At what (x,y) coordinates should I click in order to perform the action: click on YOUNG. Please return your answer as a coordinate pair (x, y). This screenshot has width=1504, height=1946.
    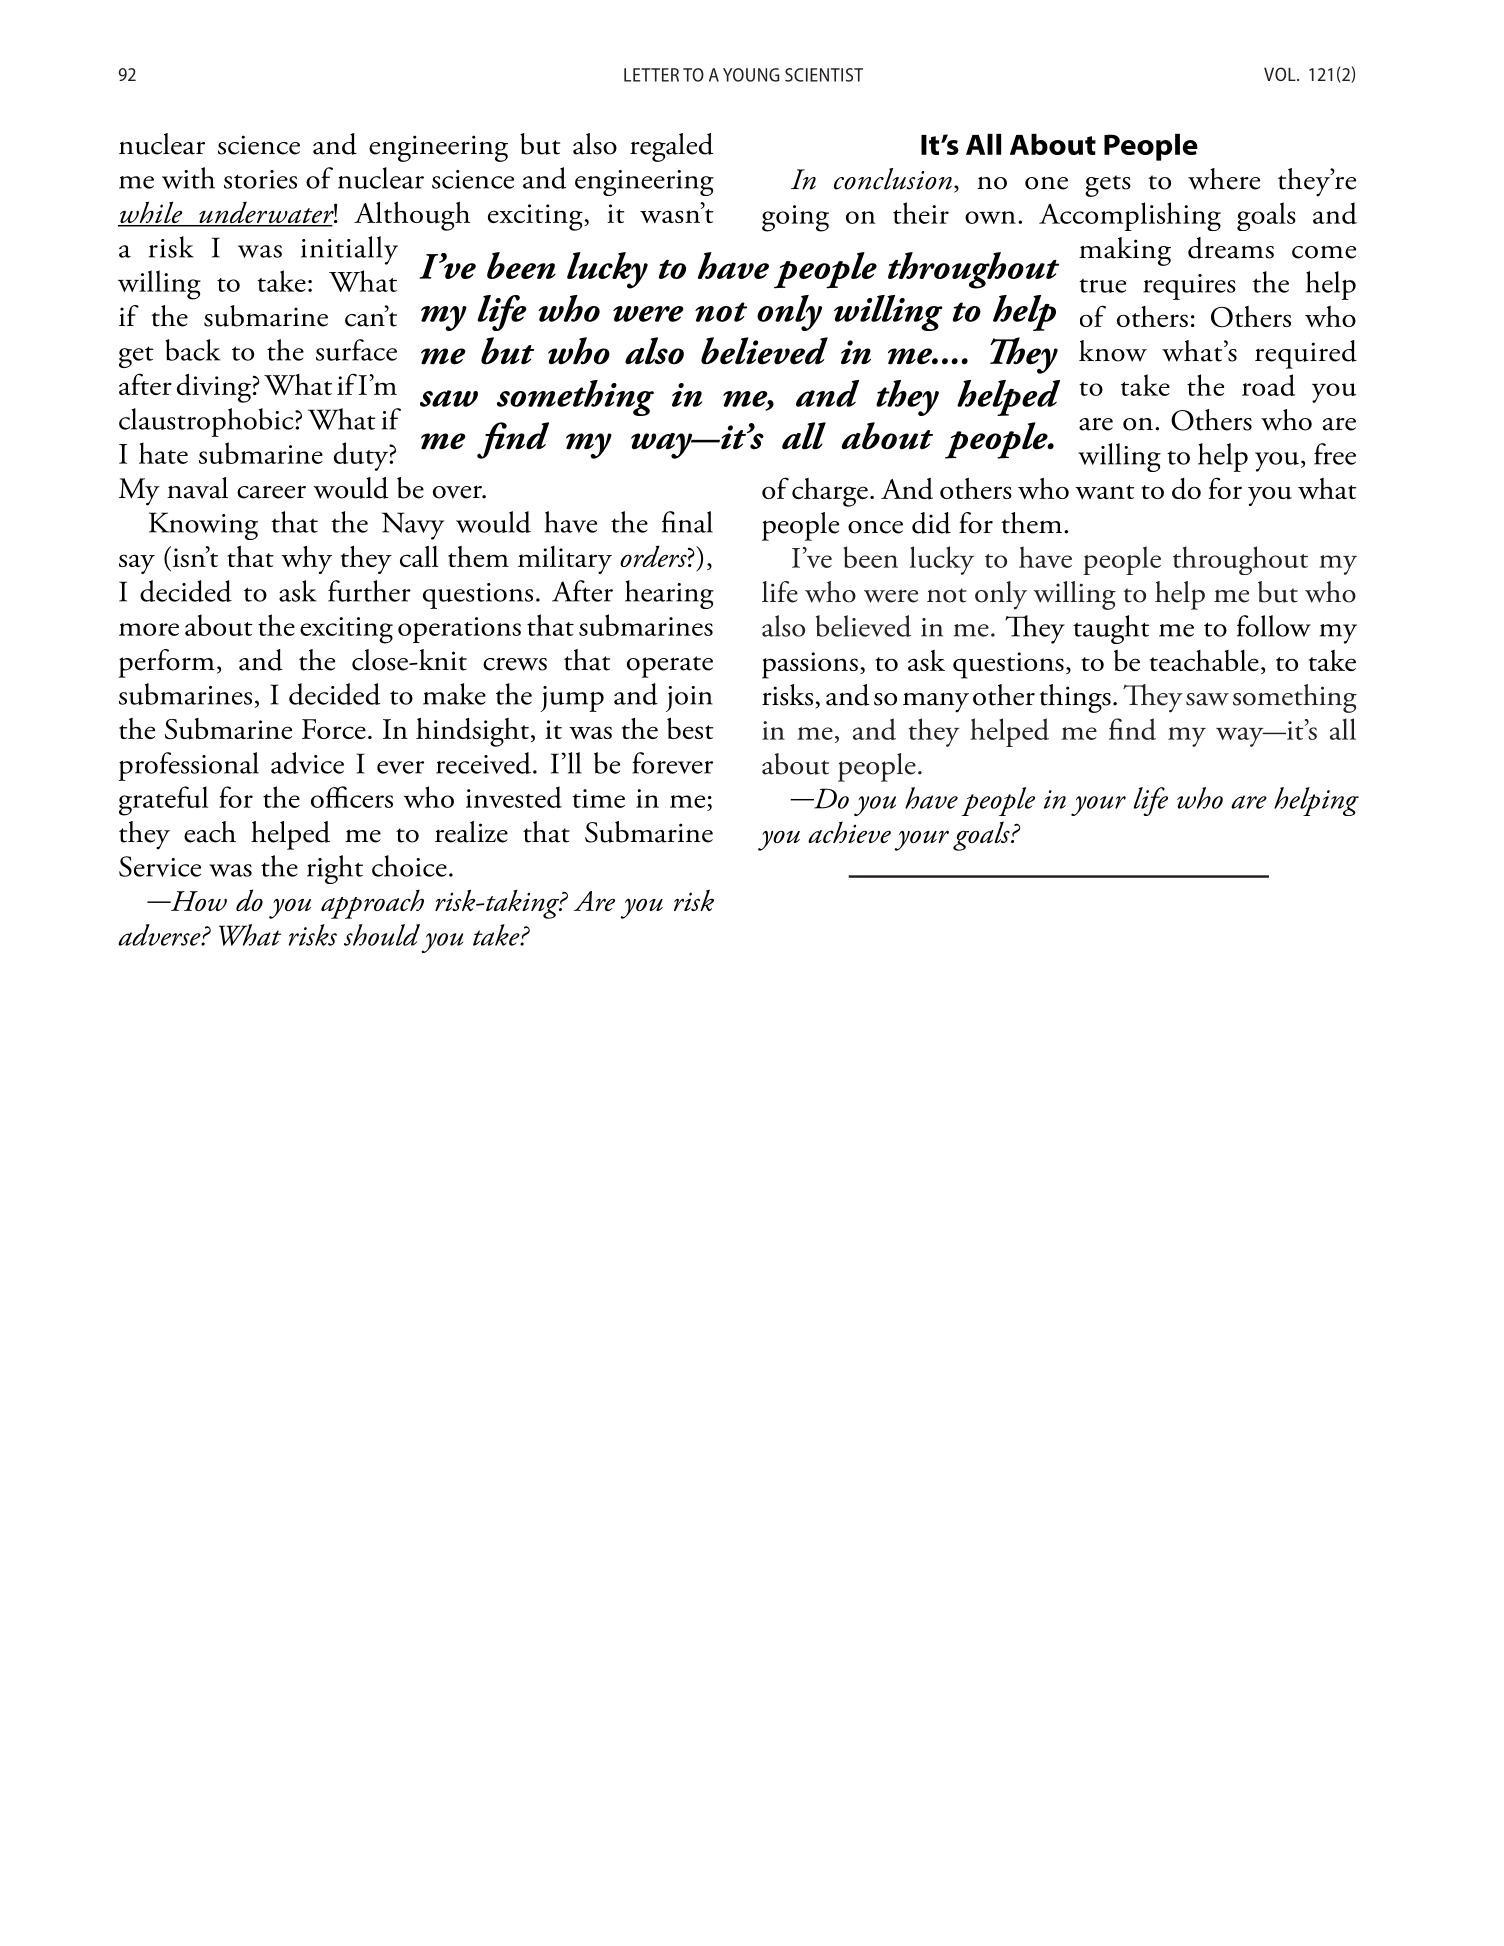
    Looking at the image, I should click on (751, 75).
